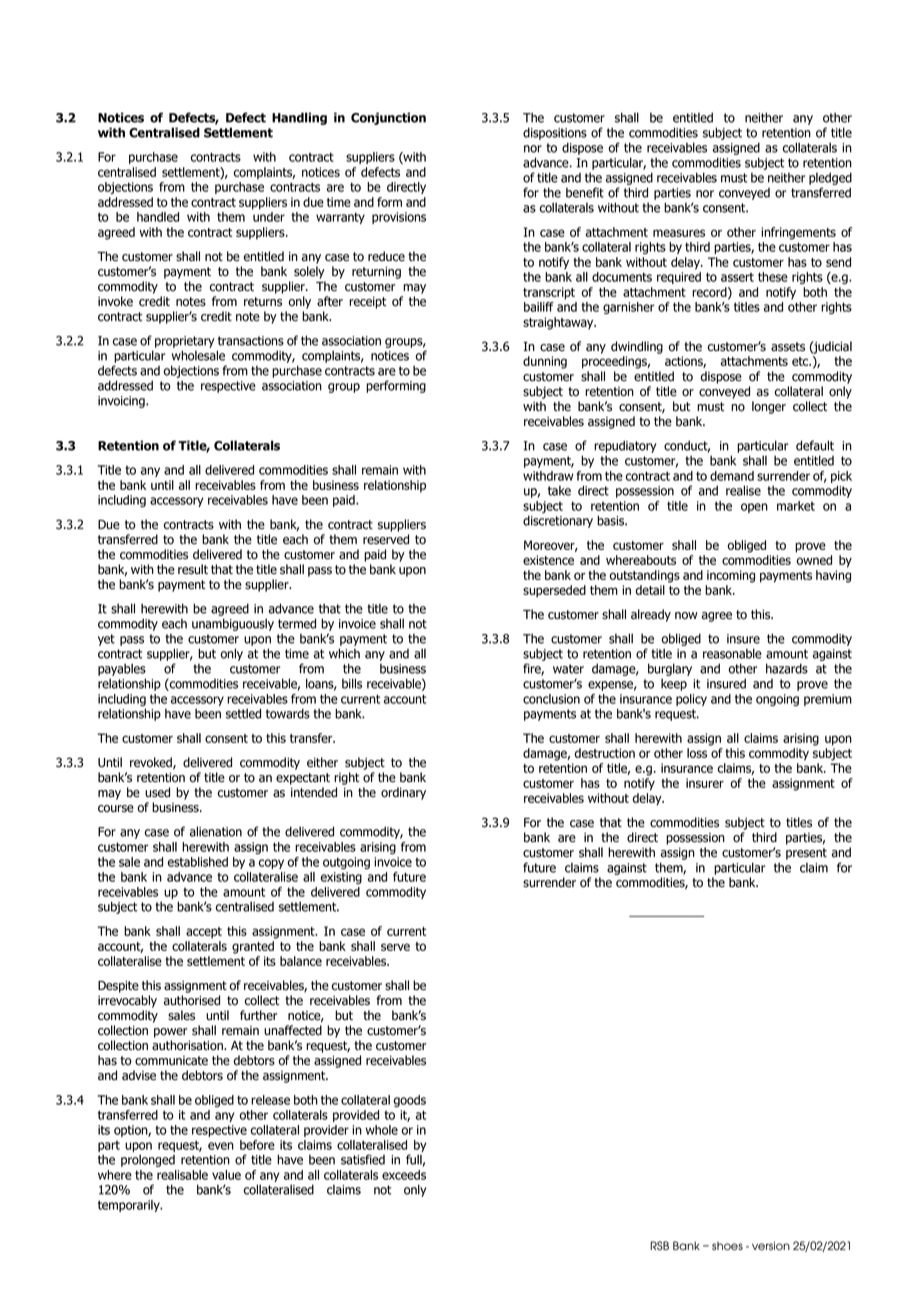 This screenshot has height=1308, width=924. What do you see at coordinates (158, 217) in the screenshot?
I see `handled` at bounding box center [158, 217].
